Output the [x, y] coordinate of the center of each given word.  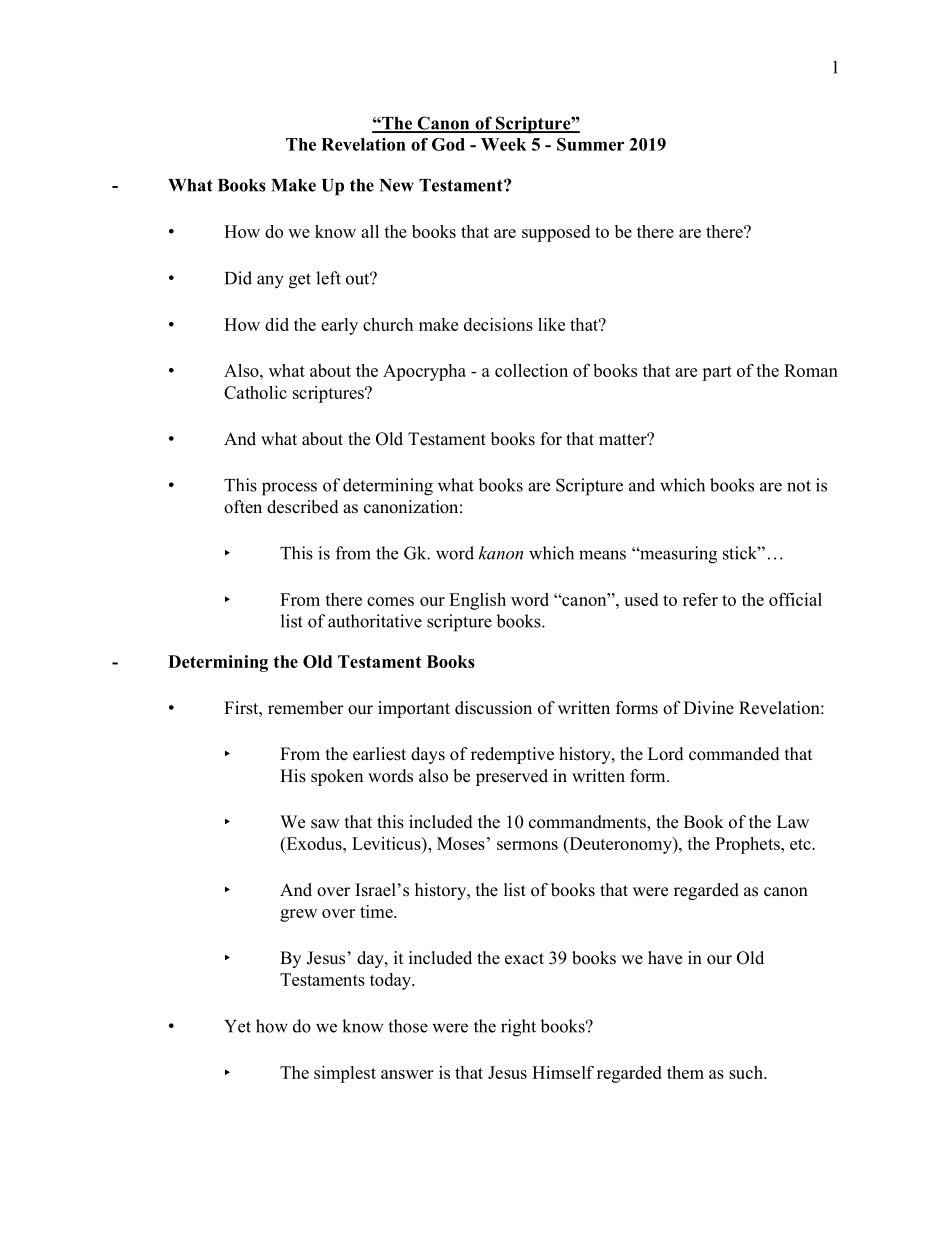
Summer [590, 144]
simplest [345, 1074]
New [396, 185]
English [477, 601]
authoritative [375, 621]
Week [504, 144]
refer [700, 599]
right [518, 1028]
